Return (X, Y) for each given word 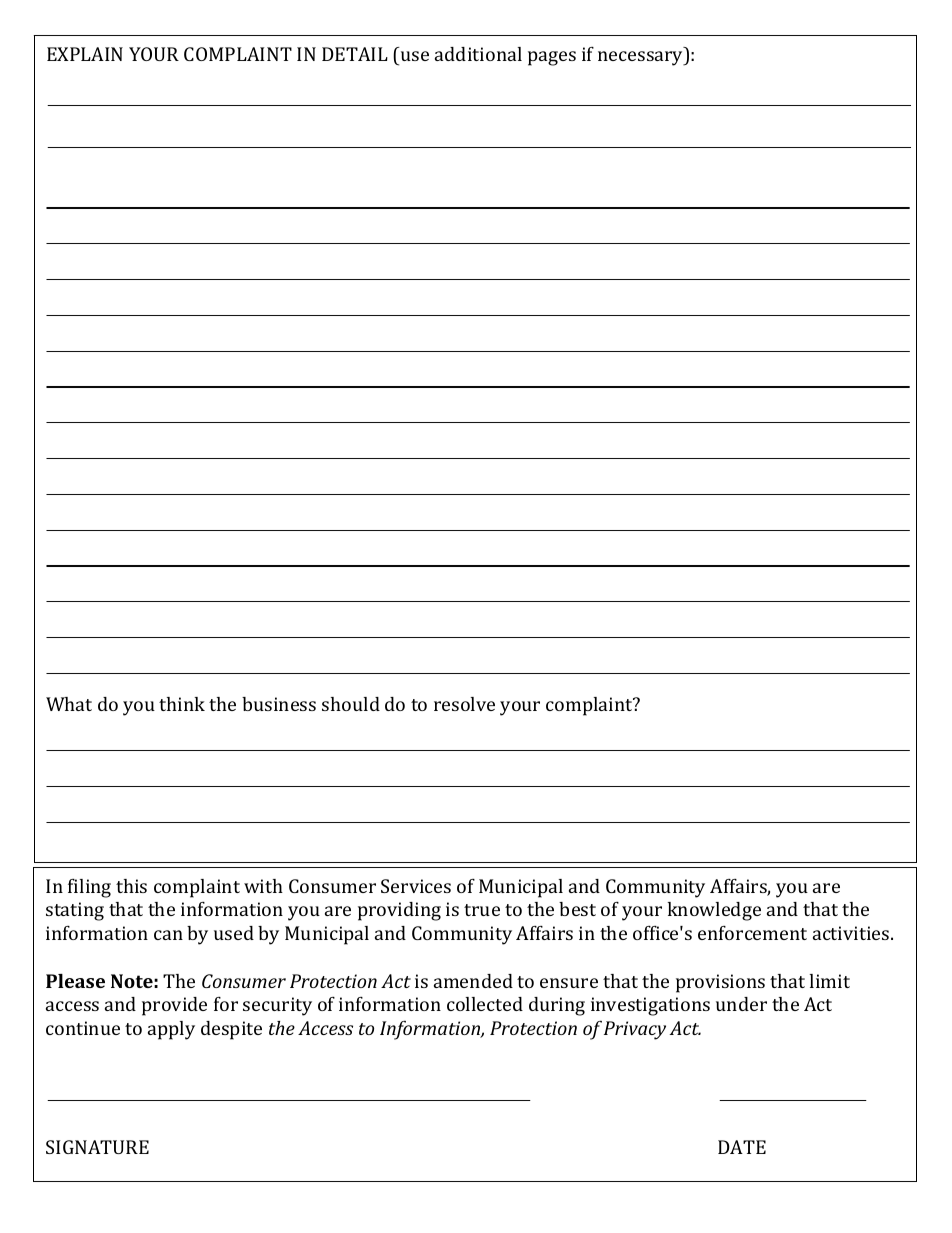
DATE (742, 1147)
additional (478, 54)
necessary (642, 58)
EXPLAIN (85, 54)
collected (485, 1004)
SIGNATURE (97, 1147)
